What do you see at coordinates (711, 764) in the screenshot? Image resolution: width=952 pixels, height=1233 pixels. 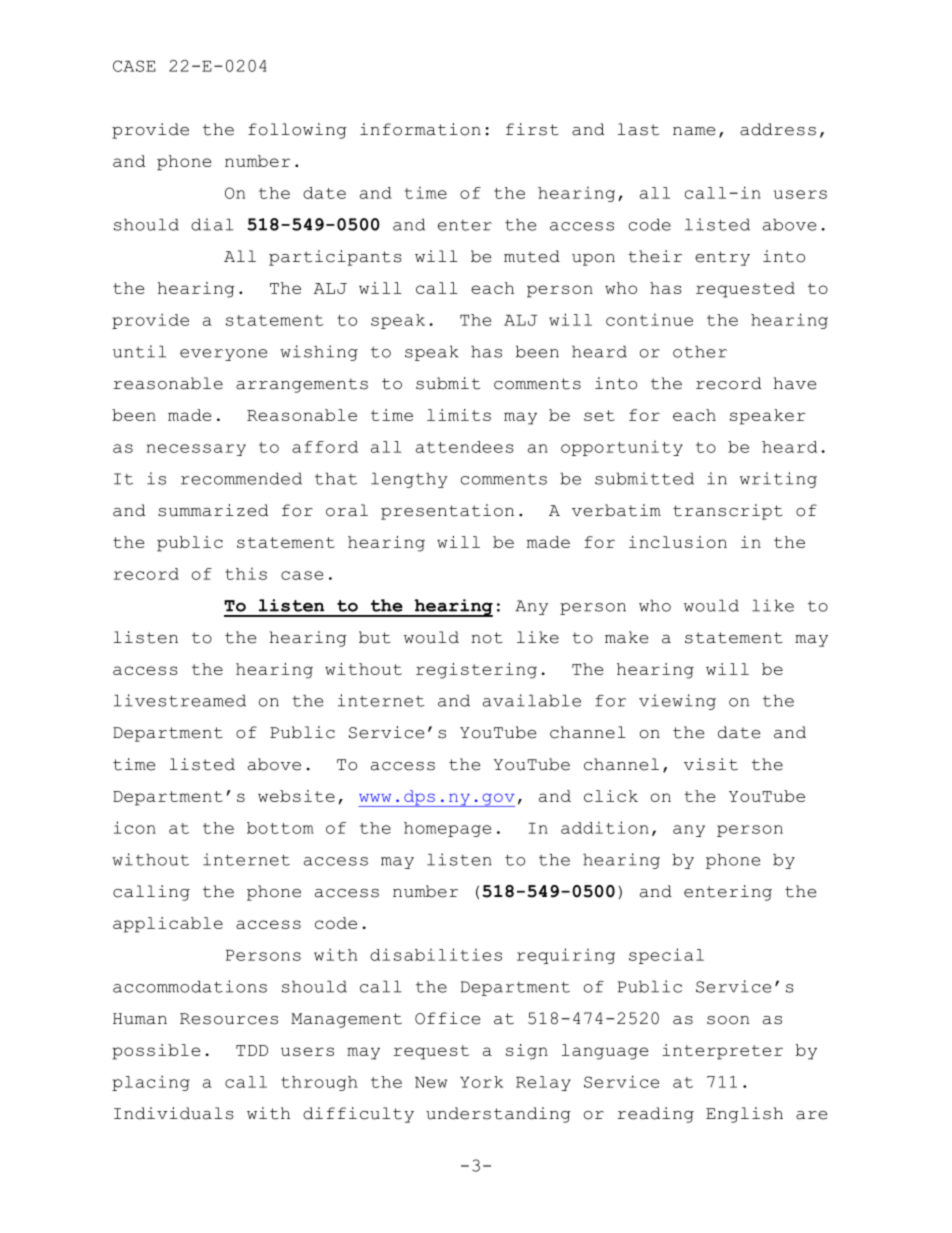 I see `visit` at bounding box center [711, 764].
